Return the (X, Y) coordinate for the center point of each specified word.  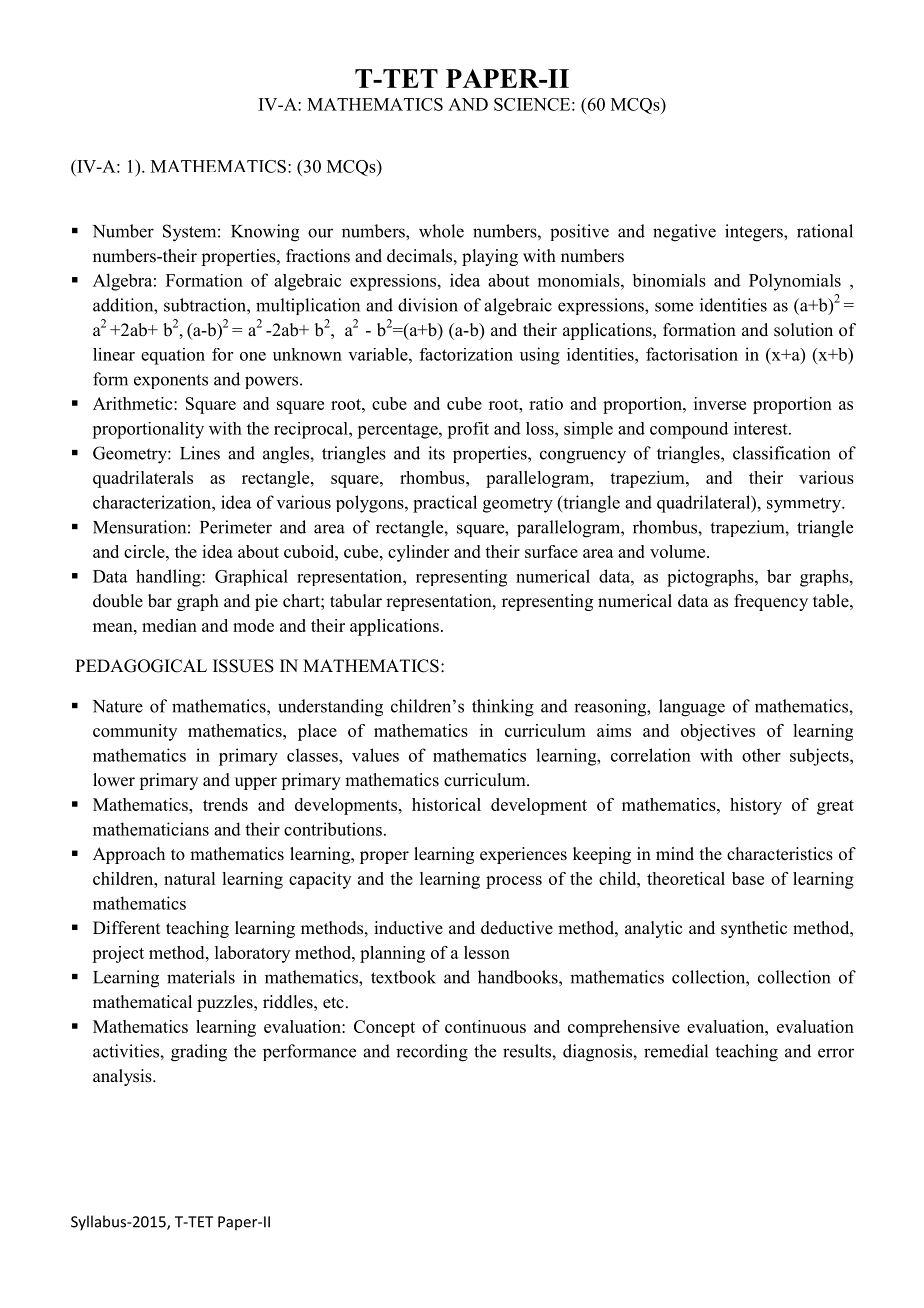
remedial (676, 1051)
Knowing (265, 233)
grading (199, 1053)
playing (490, 257)
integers (755, 233)
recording (432, 1053)
